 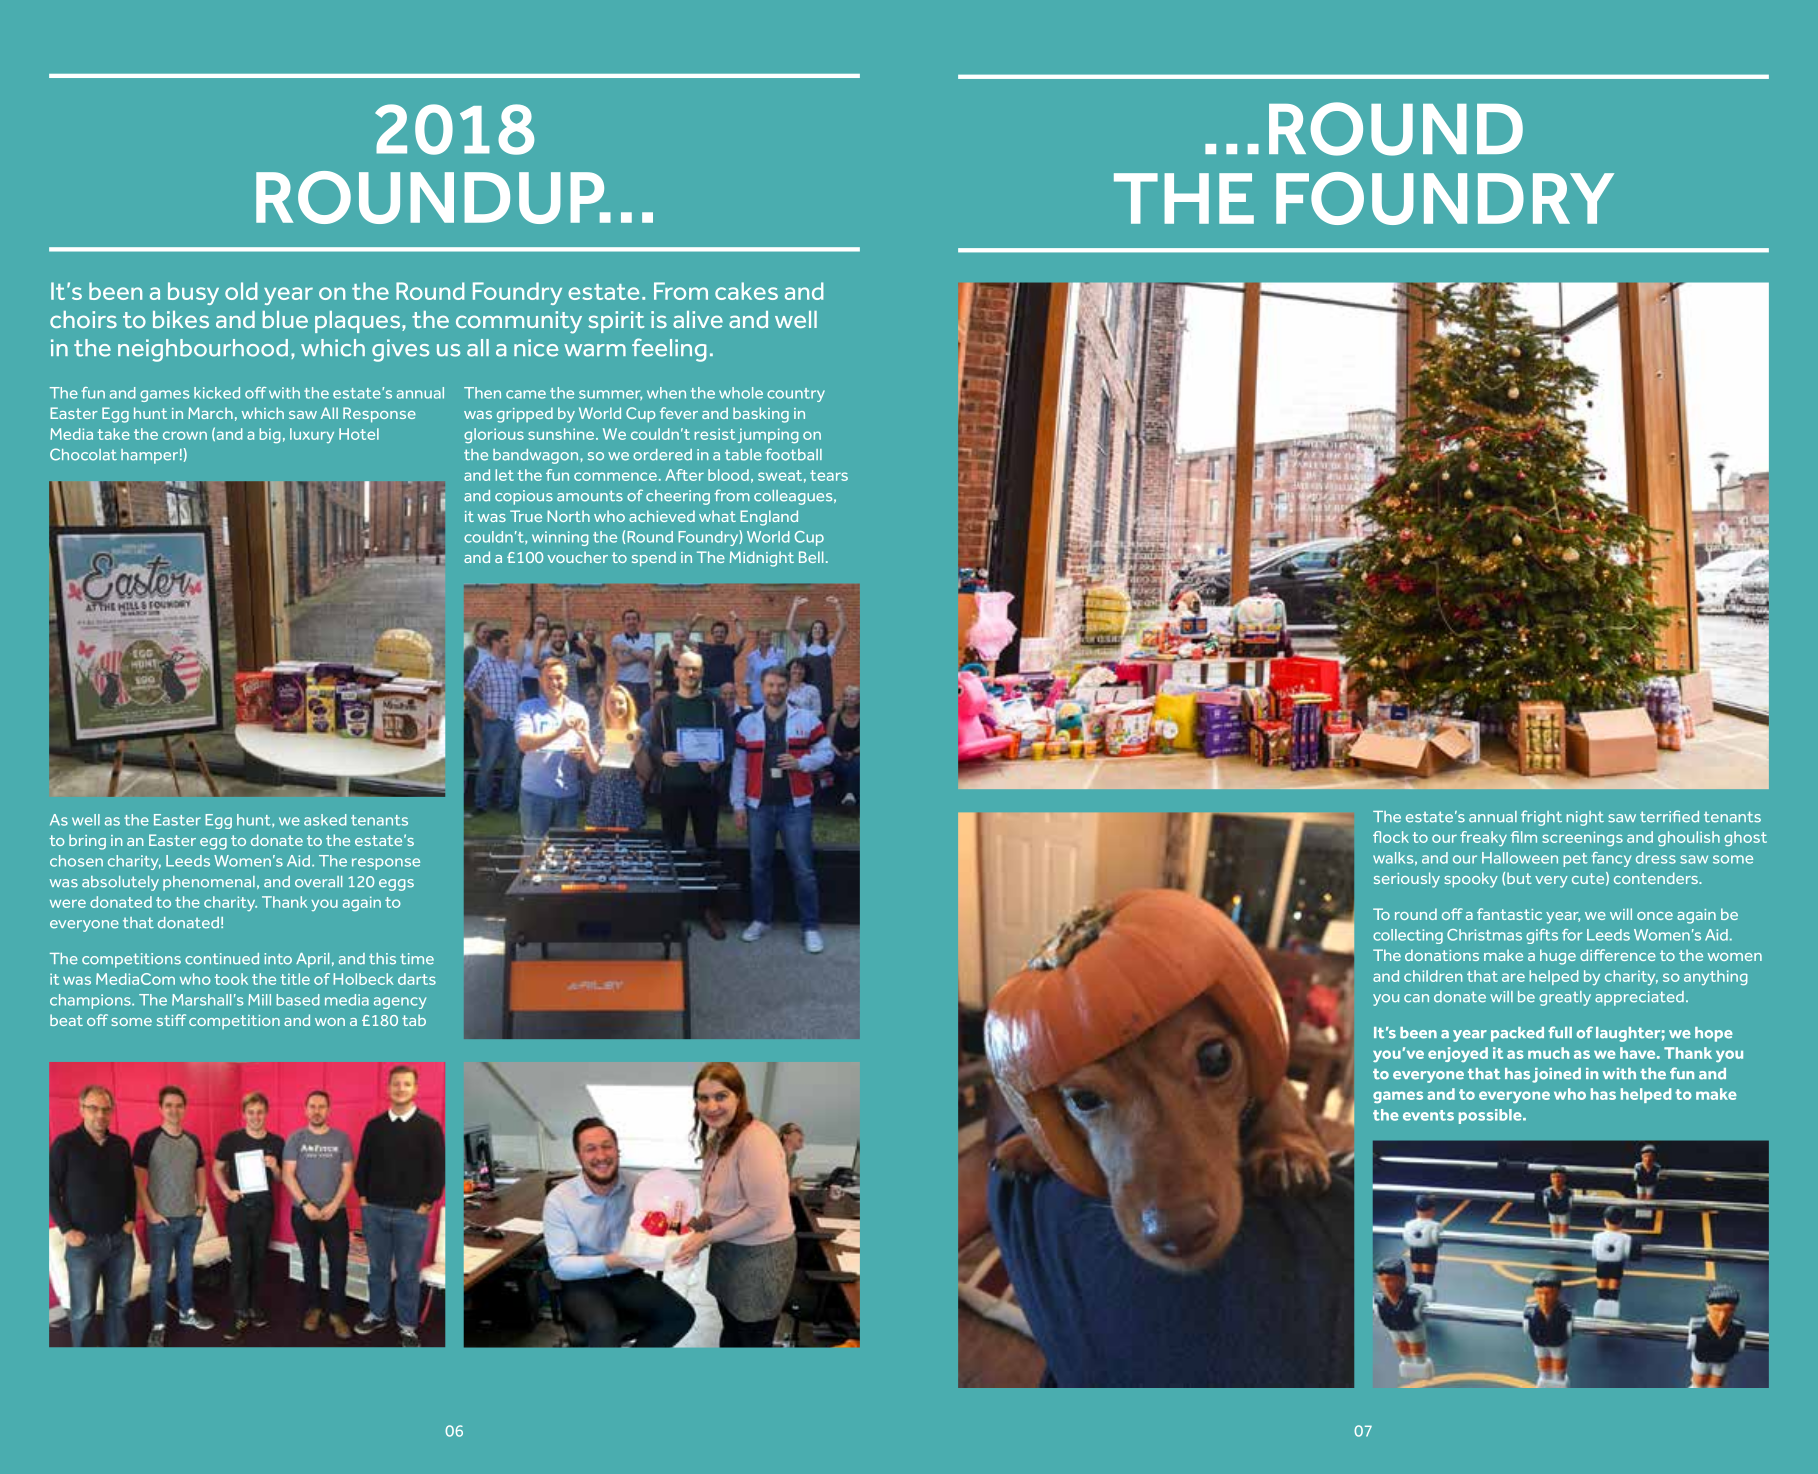 What do you see at coordinates (769, 518) in the document?
I see `England` at bounding box center [769, 518].
